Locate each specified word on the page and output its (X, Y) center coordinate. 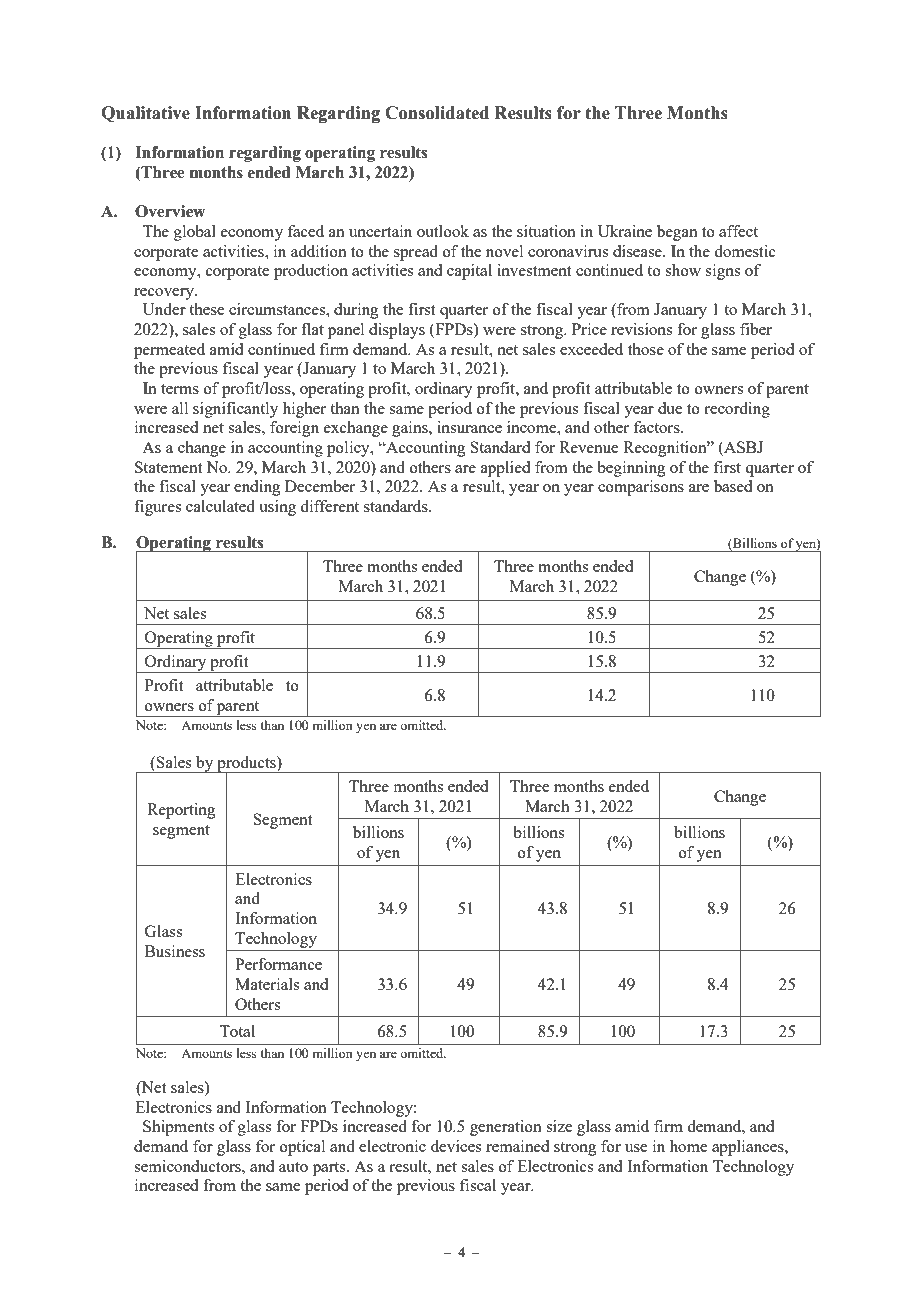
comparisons (641, 488)
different (329, 506)
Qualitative (145, 114)
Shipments (178, 1128)
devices (456, 1146)
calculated (220, 506)
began (677, 233)
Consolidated (437, 113)
